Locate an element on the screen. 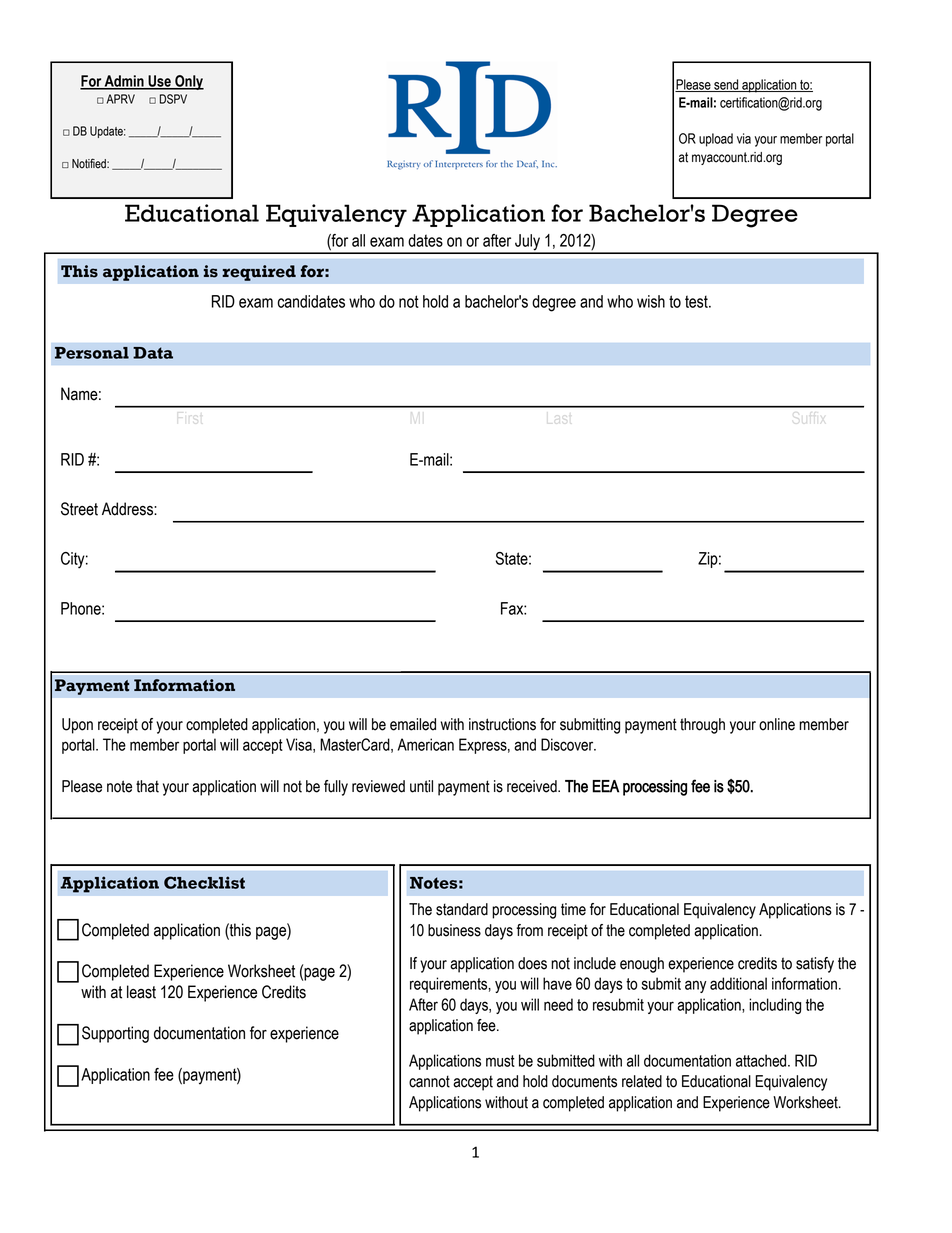  instructions is located at coordinates (502, 724).
